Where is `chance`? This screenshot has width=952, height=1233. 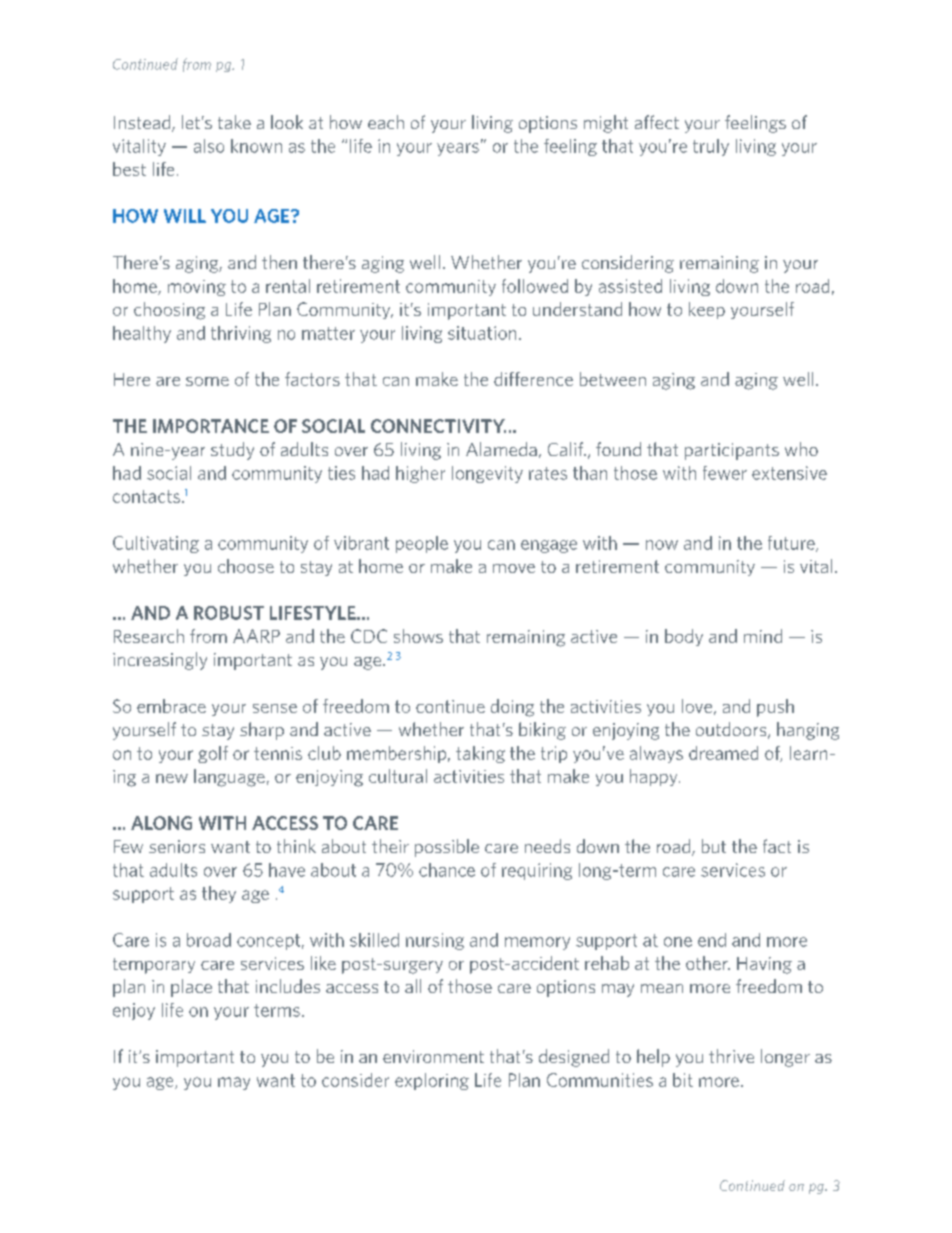 chance is located at coordinates (447, 870).
